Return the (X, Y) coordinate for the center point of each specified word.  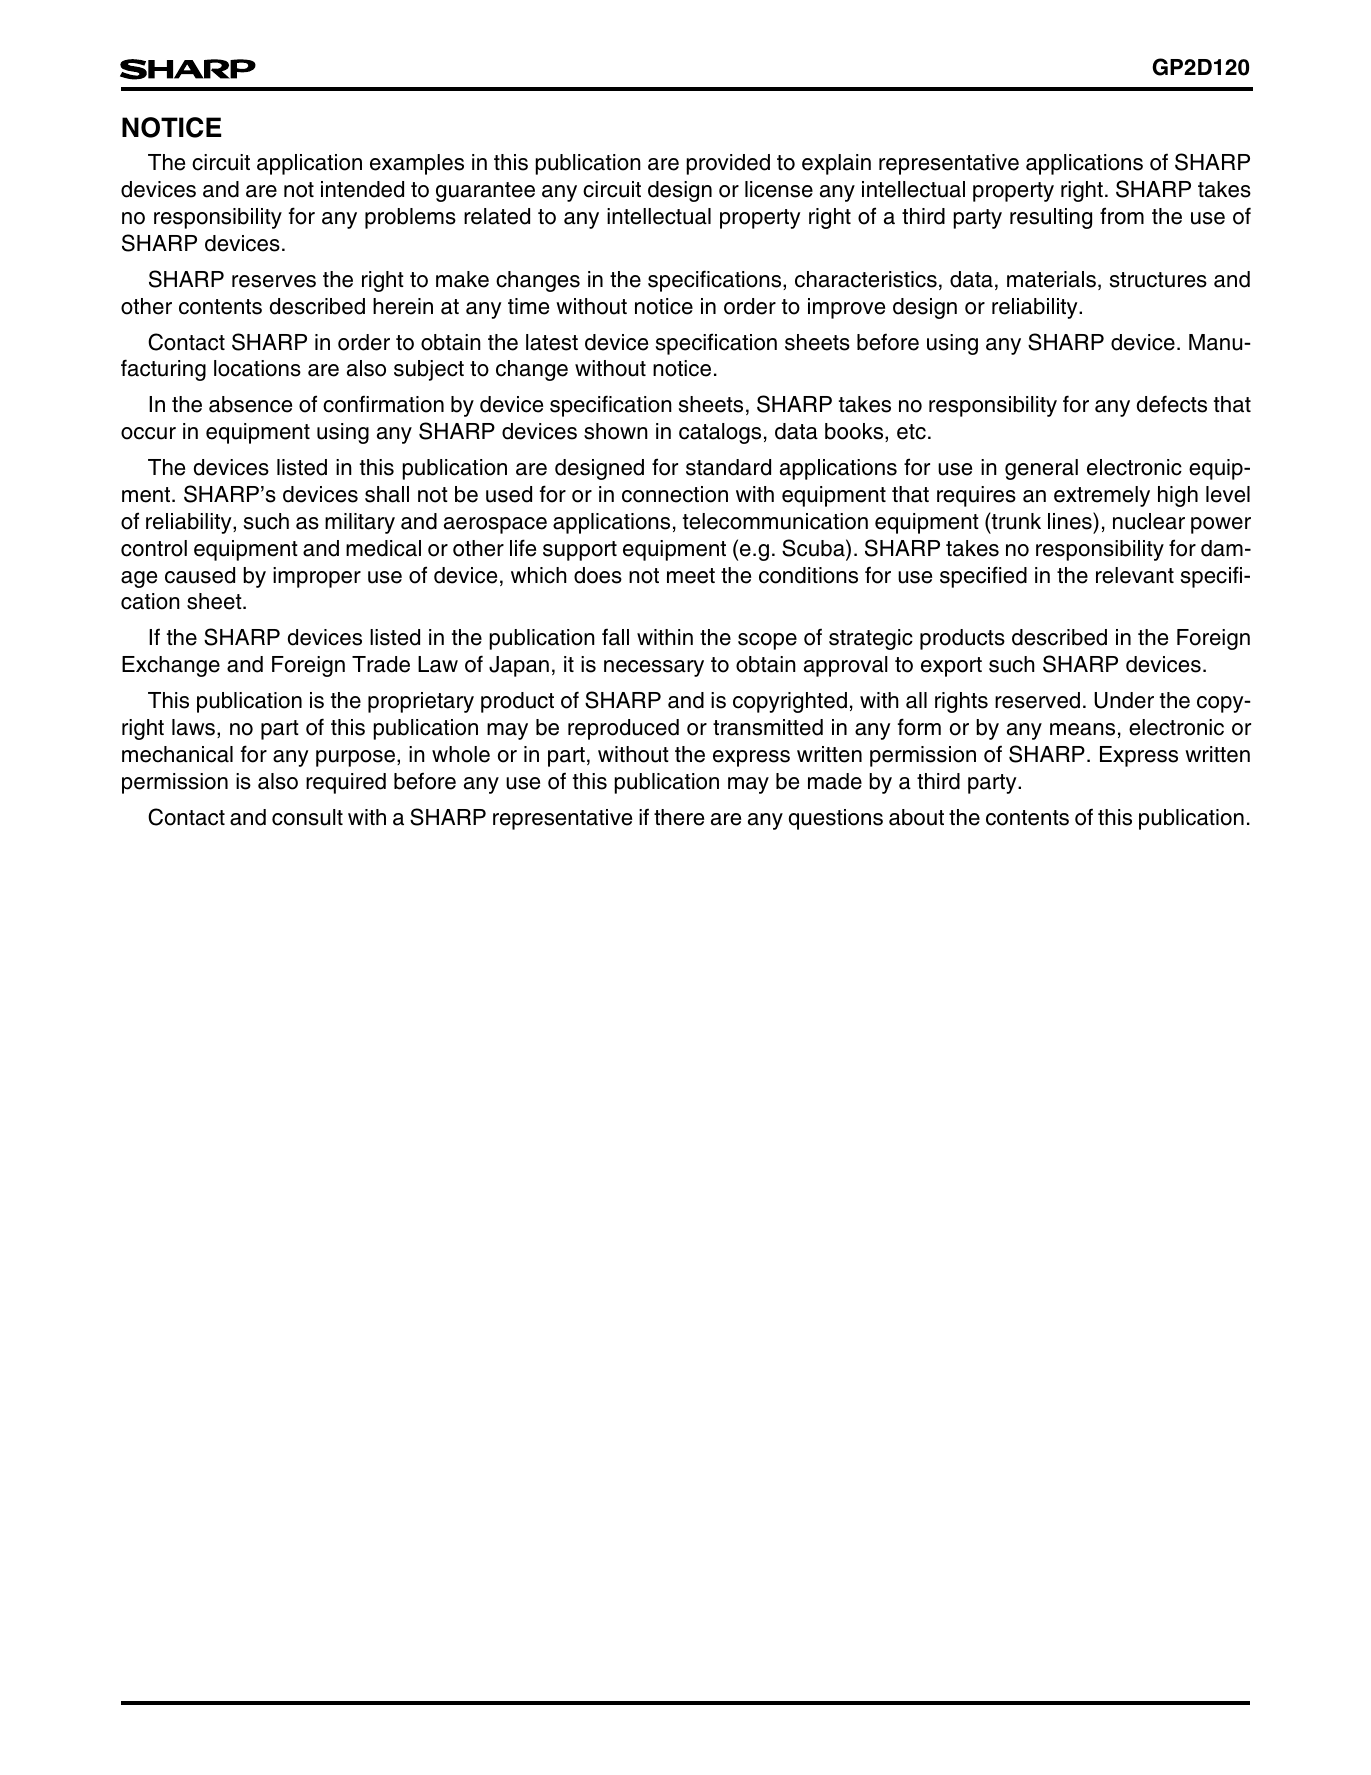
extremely (1102, 496)
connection (675, 494)
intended (362, 189)
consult (307, 817)
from (1122, 216)
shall (387, 494)
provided (728, 164)
